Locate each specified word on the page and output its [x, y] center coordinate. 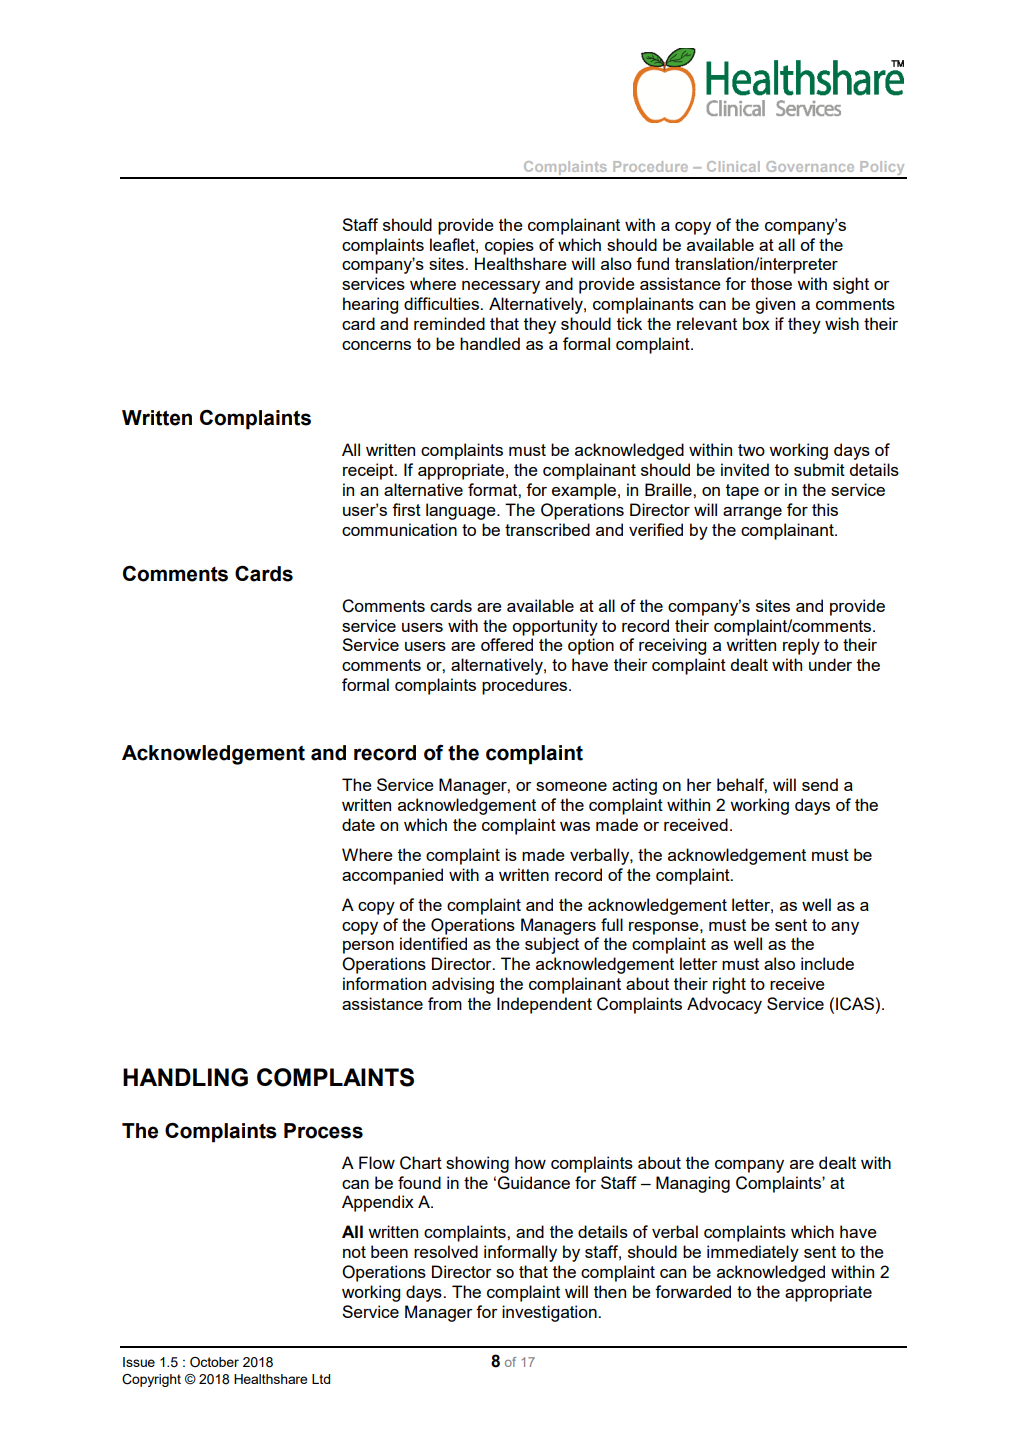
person [368, 947]
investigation [550, 1313]
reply [801, 646]
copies [509, 246]
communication [399, 529]
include [827, 963]
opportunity [555, 627]
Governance [810, 166]
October [214, 1362]
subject [552, 945]
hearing [370, 305]
